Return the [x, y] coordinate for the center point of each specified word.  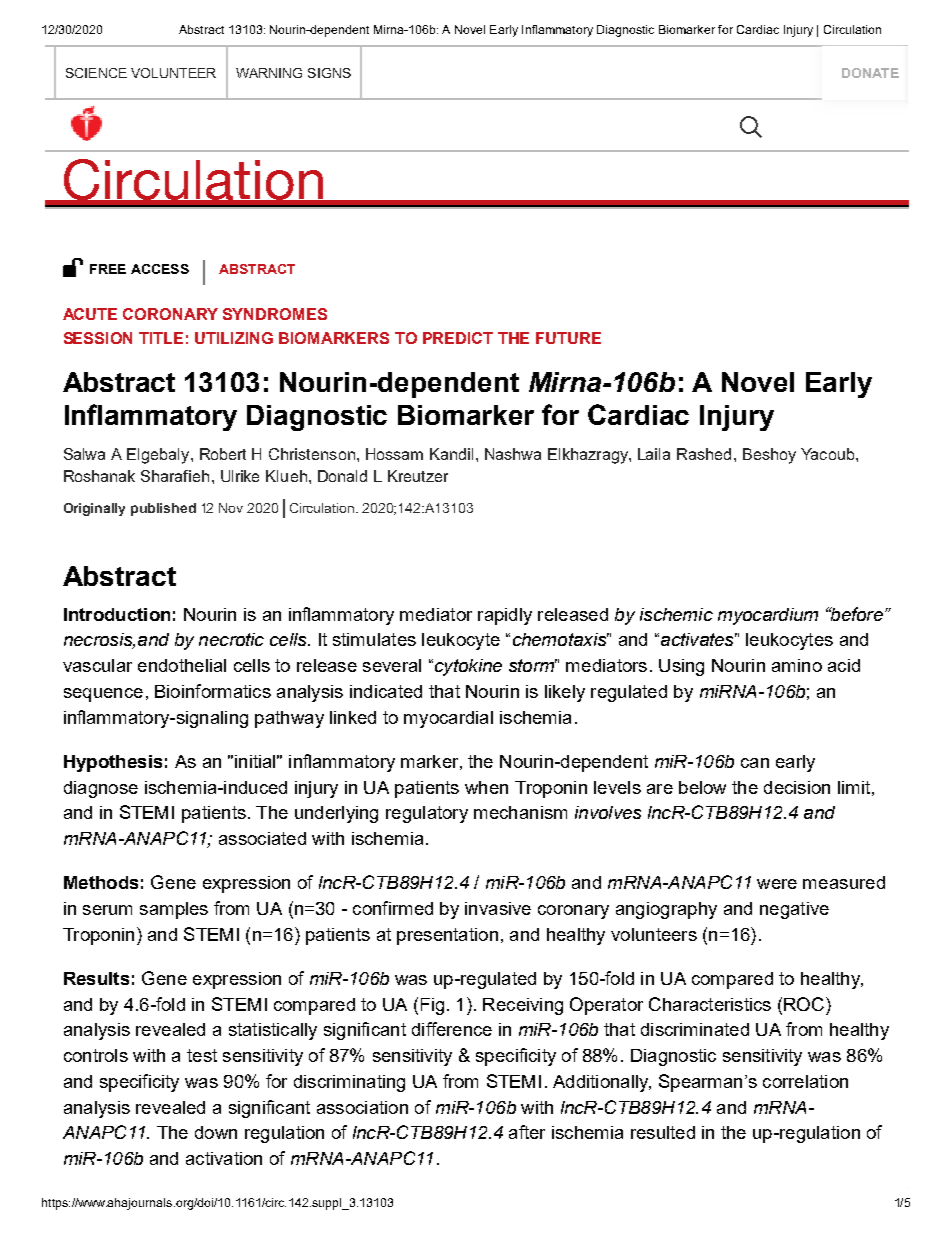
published [163, 509]
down [216, 1132]
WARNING [269, 73]
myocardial [448, 719]
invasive [498, 908]
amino [797, 665]
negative [794, 910]
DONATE [870, 73]
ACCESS [160, 269]
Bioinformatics [213, 691]
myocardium [768, 616]
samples [174, 910]
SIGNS [329, 73]
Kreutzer [418, 476]
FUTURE [568, 338]
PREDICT [458, 338]
